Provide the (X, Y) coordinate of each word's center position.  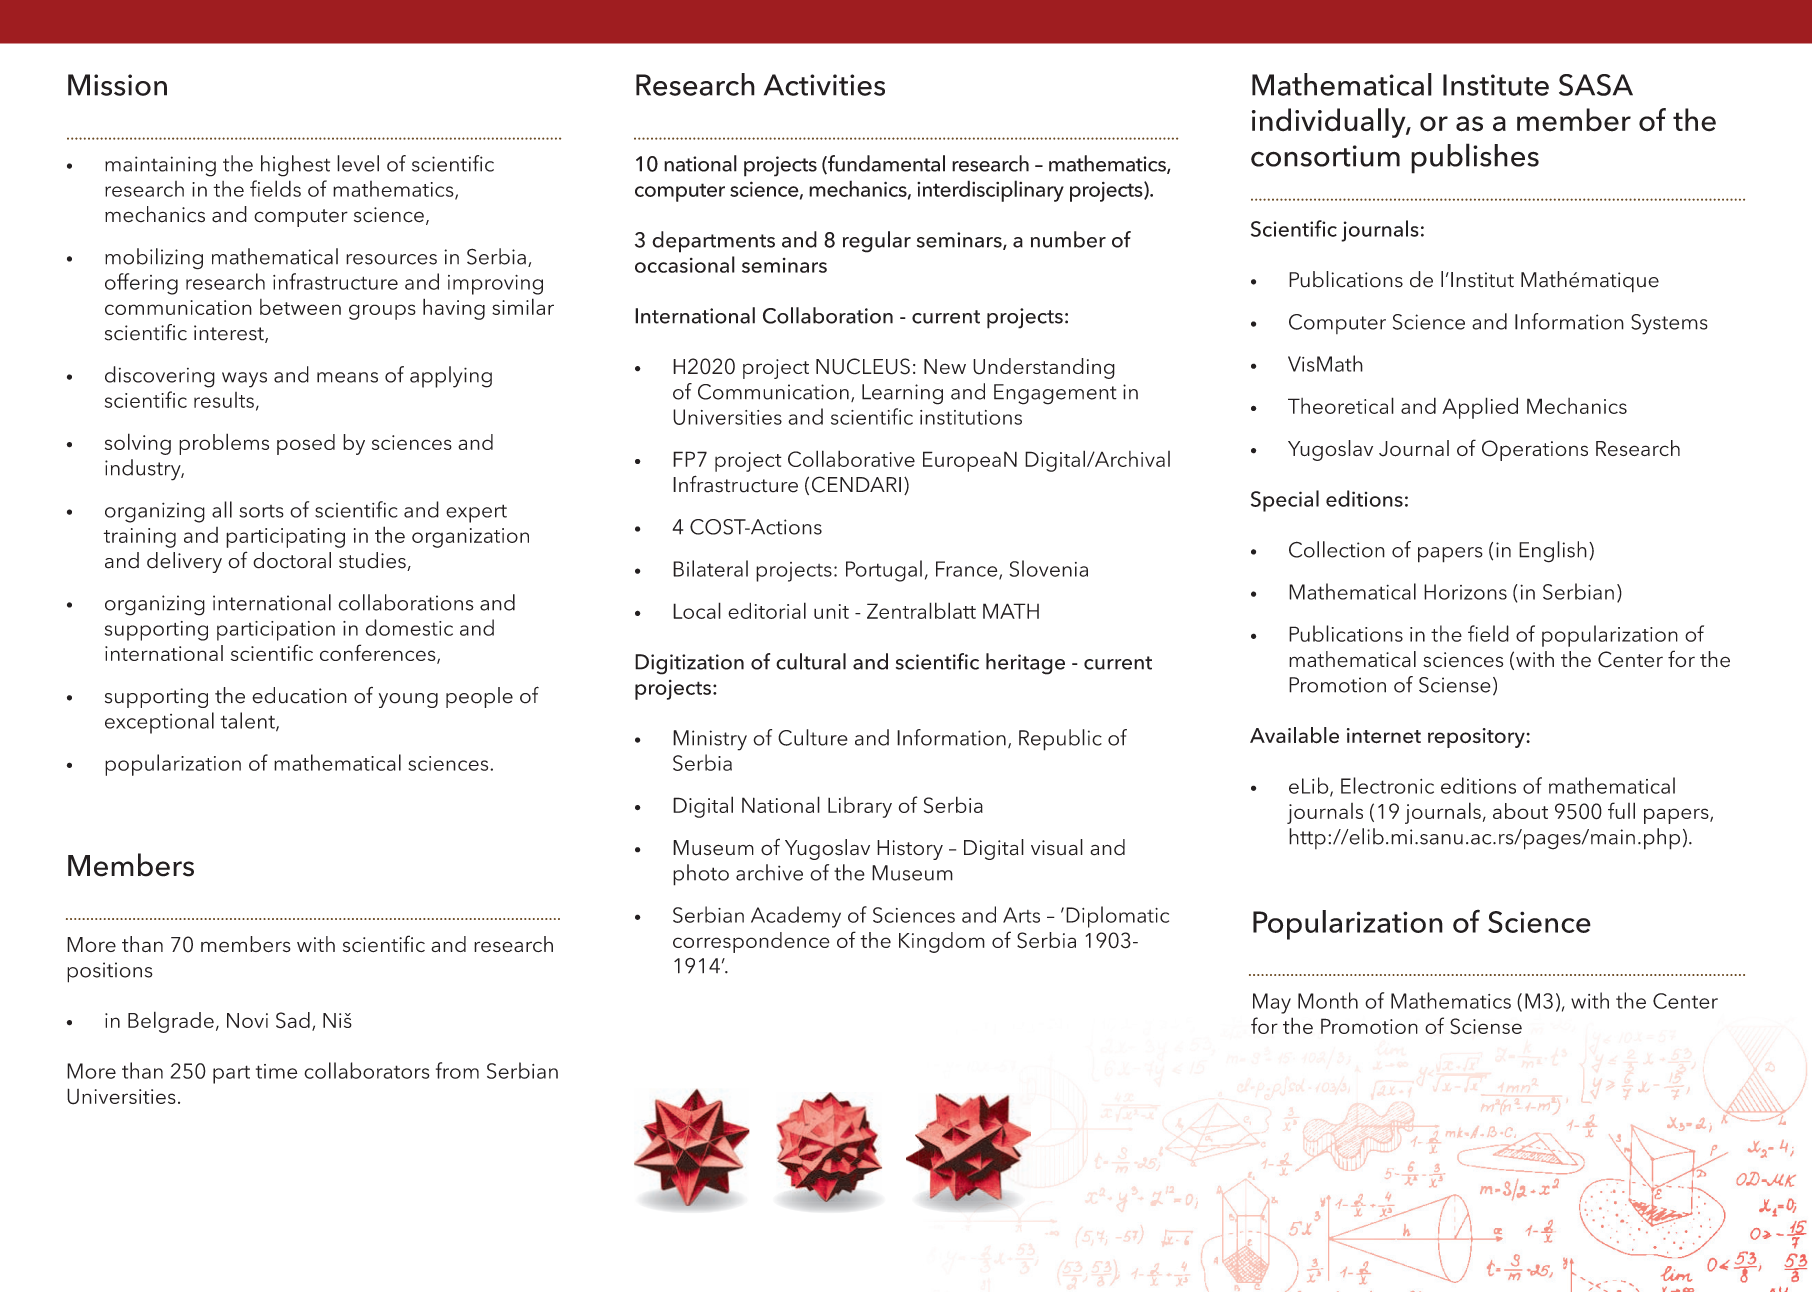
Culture (813, 737)
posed (306, 444)
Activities (824, 85)
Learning (902, 394)
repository (1477, 738)
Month (1328, 1000)
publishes (1475, 158)
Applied (1480, 408)
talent (249, 721)
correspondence (751, 942)
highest (295, 166)
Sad (293, 1020)
